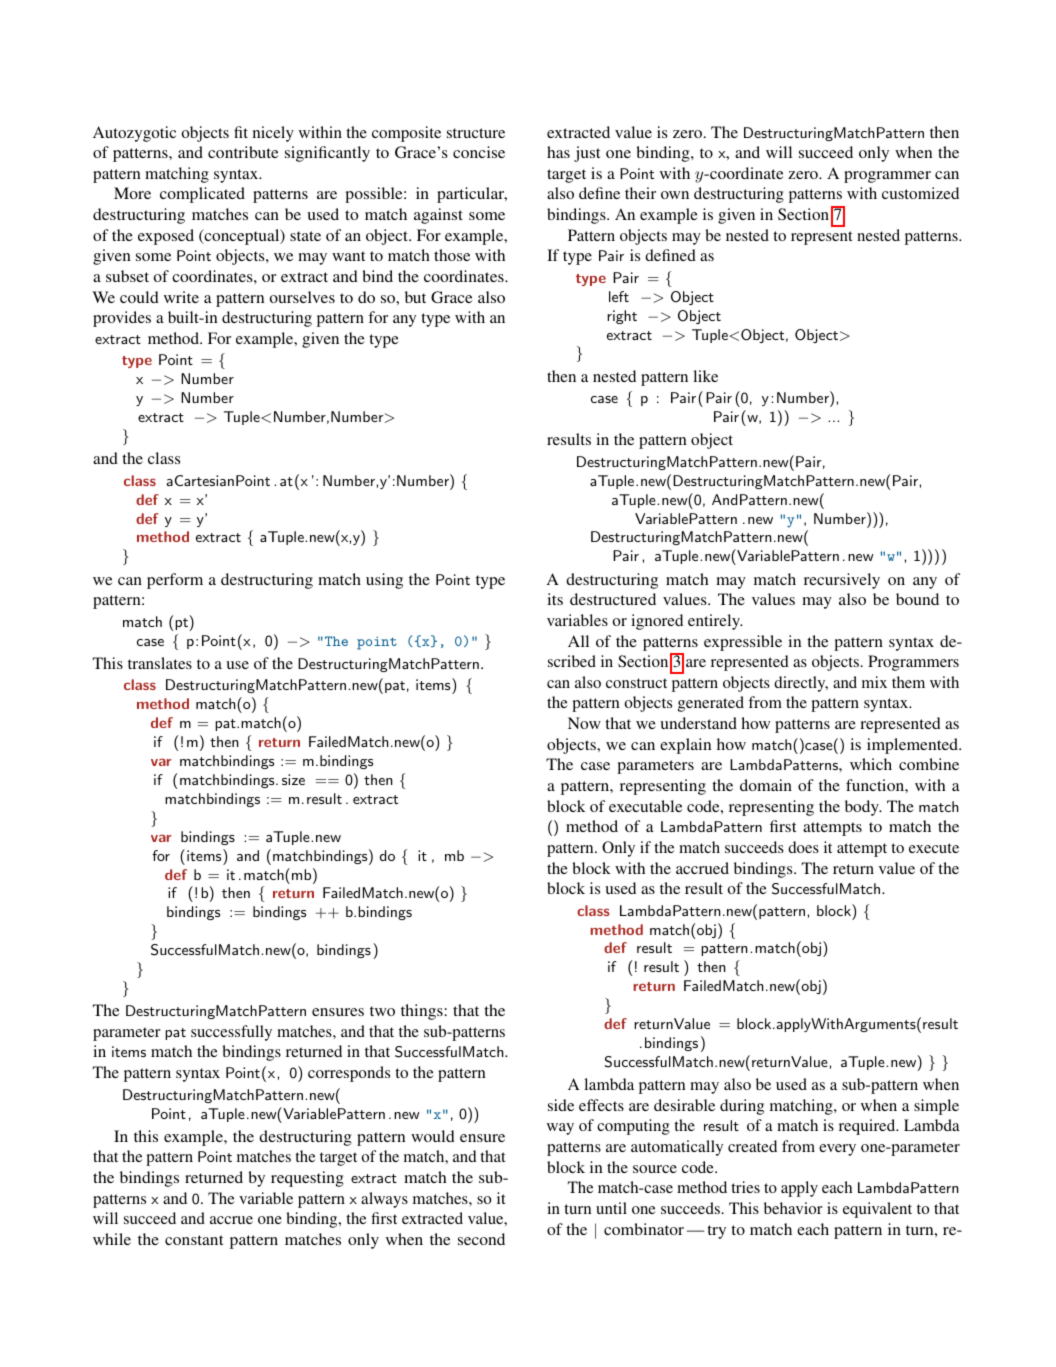 The width and height of the page is (1056, 1367). What do you see at coordinates (622, 317) in the page?
I see `right` at bounding box center [622, 317].
